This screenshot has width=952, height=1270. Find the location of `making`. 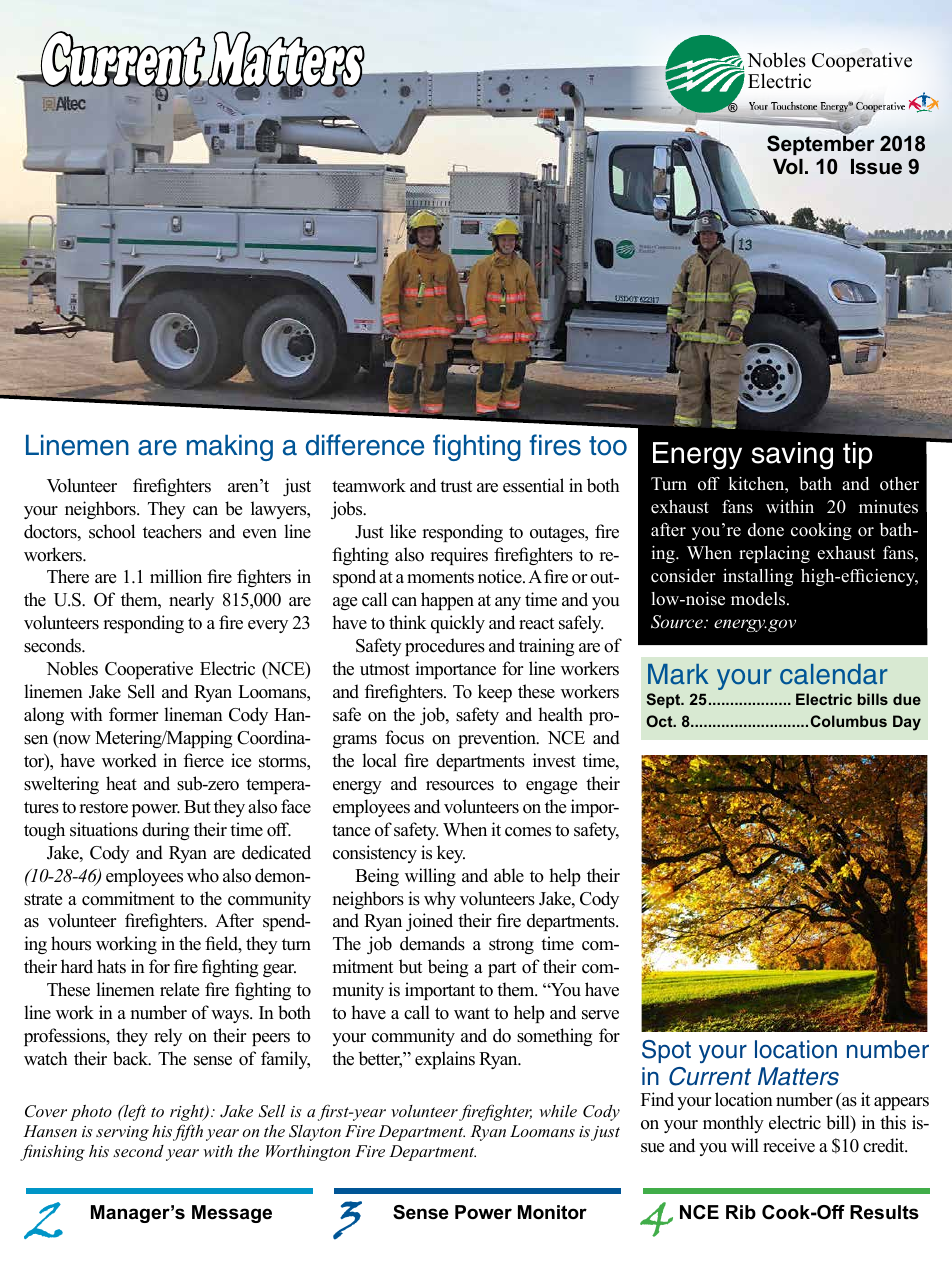

making is located at coordinates (230, 448).
